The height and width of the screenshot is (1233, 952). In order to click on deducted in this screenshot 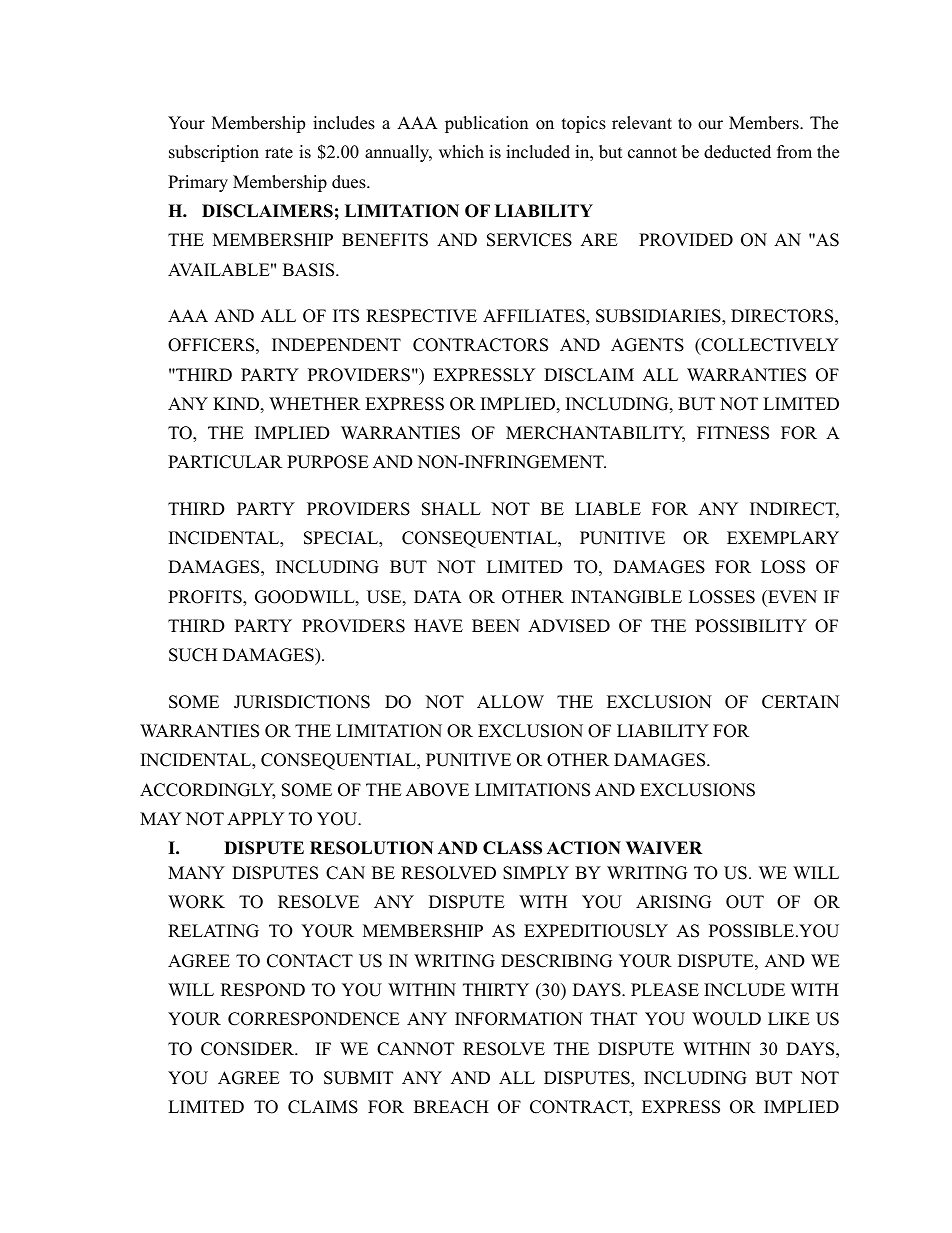, I will do `click(737, 152)`.
